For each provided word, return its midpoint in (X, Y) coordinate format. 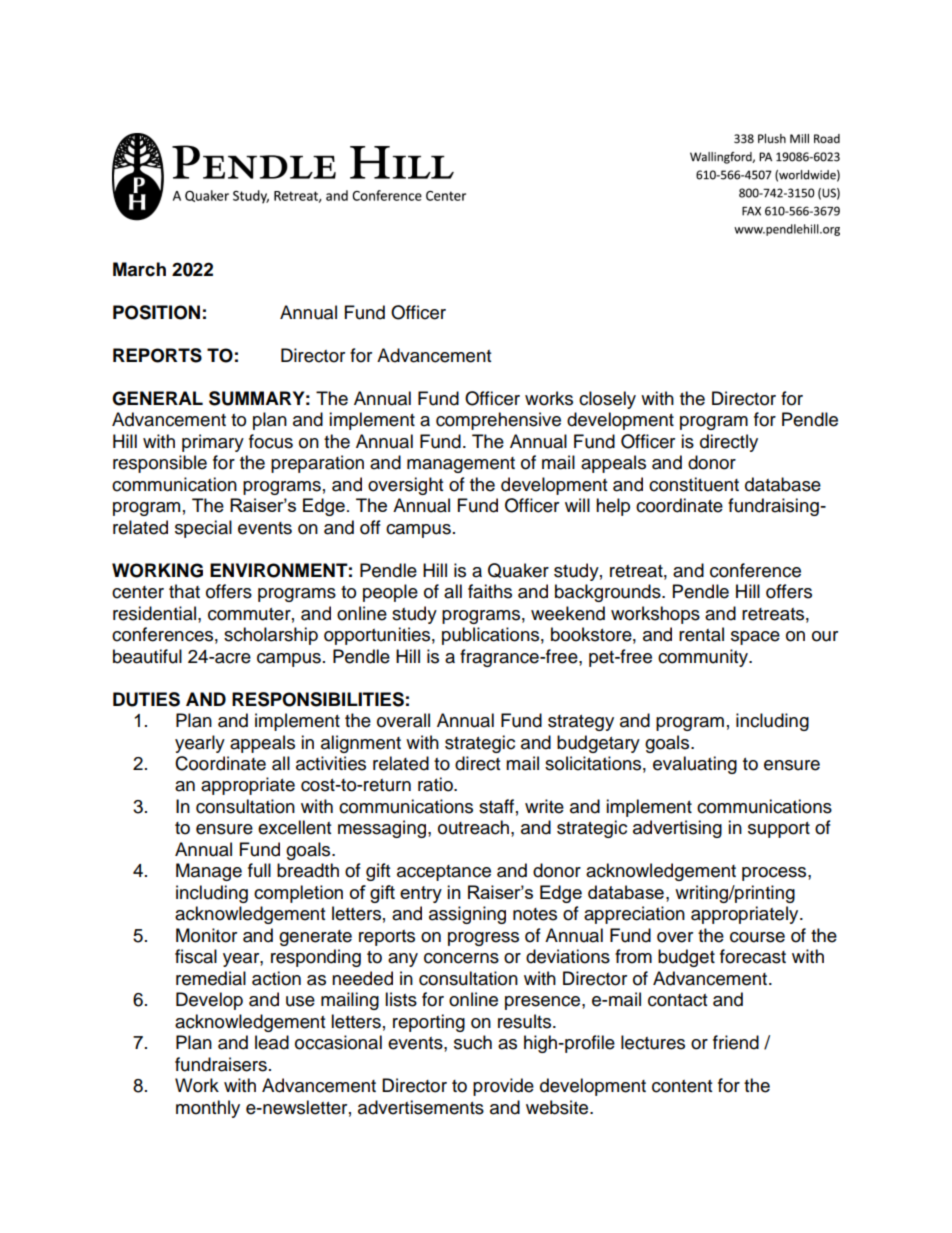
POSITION (156, 312)
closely (607, 400)
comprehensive (498, 421)
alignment (361, 744)
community (704, 658)
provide (503, 1087)
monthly (208, 1109)
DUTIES (146, 699)
